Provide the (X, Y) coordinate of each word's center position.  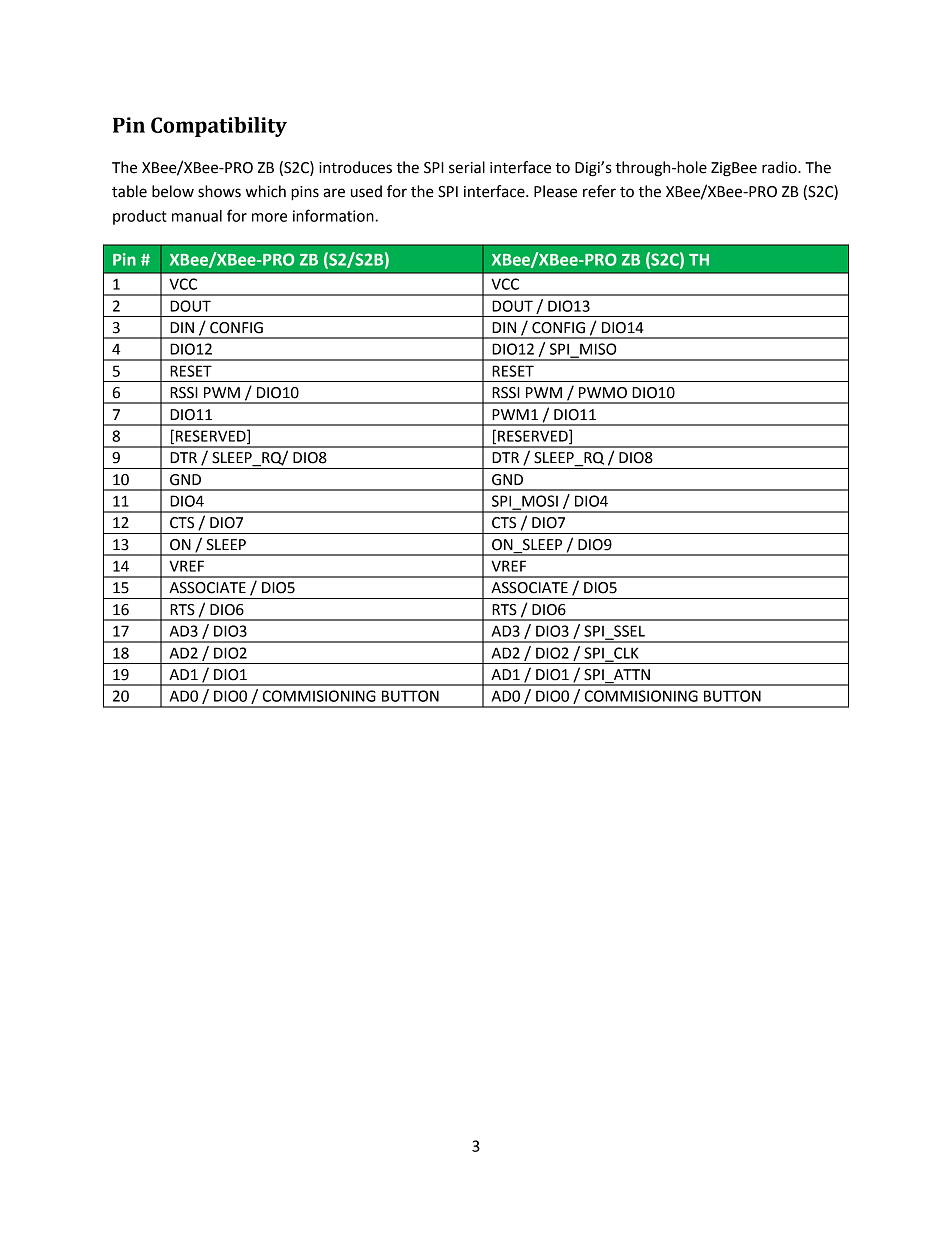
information (334, 215)
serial (467, 167)
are (334, 193)
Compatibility (219, 127)
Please (555, 191)
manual (197, 216)
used (366, 191)
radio (780, 167)
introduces (355, 167)
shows (219, 191)
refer (599, 191)
